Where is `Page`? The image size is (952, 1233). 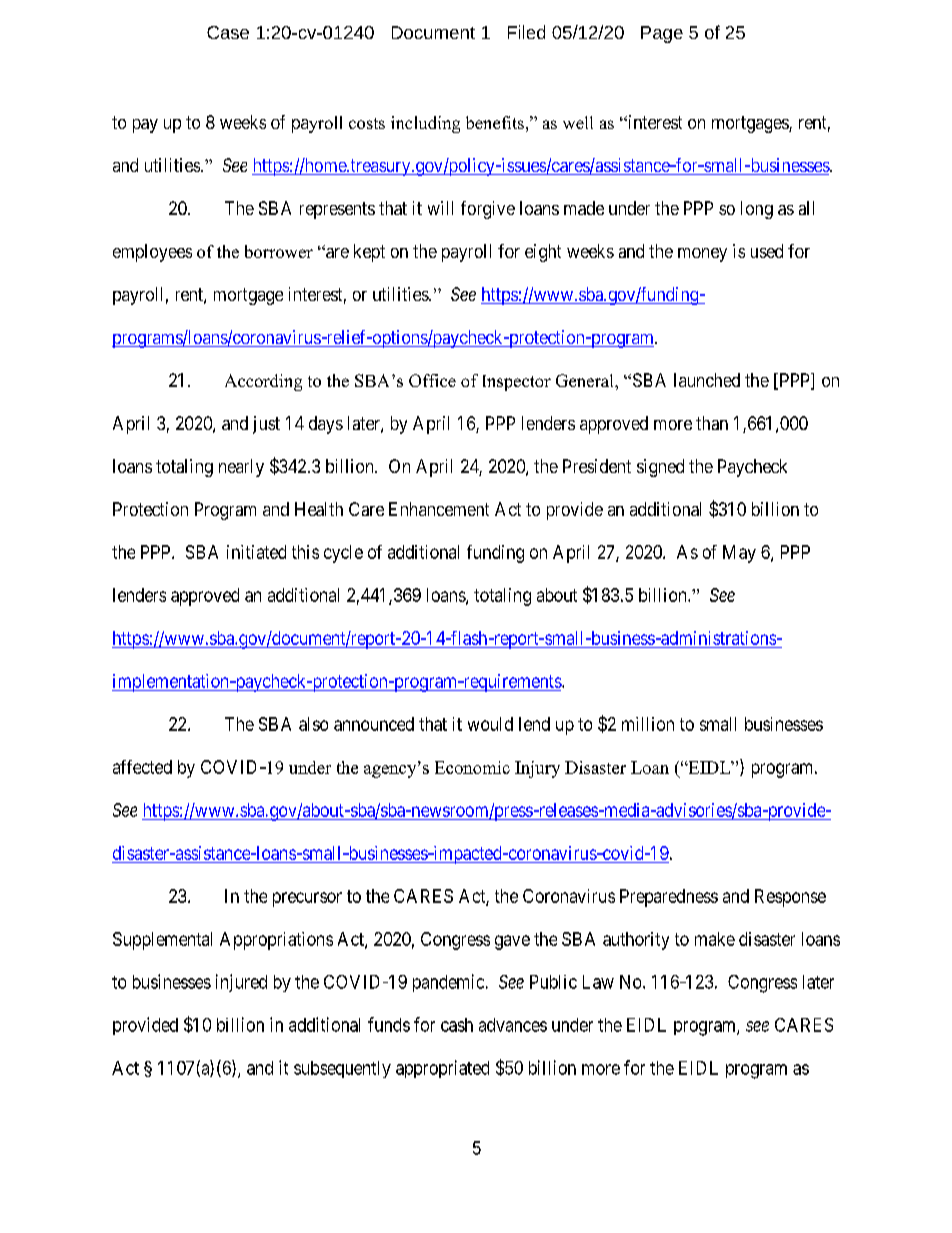
Page is located at coordinates (662, 34).
